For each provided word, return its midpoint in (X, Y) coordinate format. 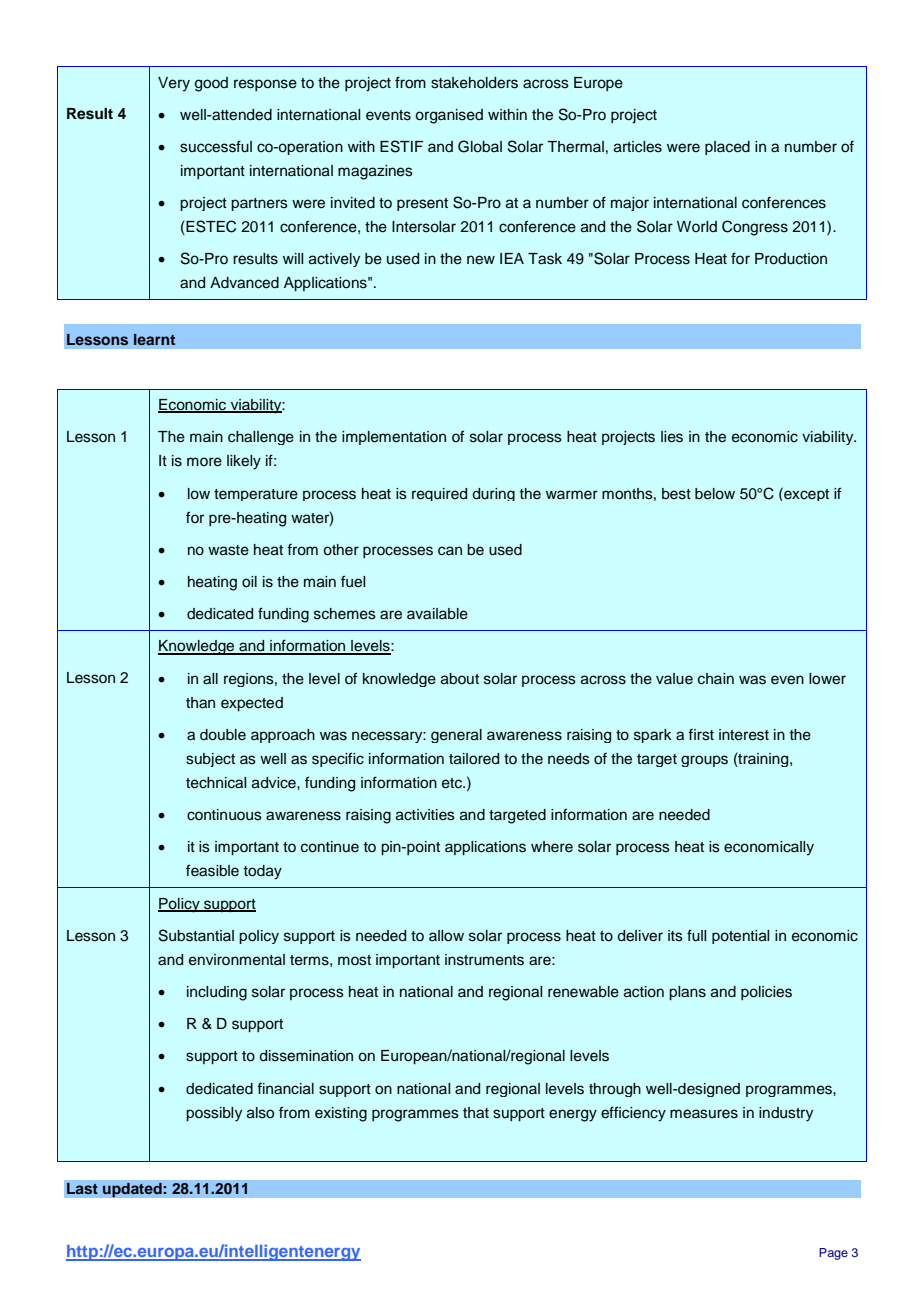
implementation (394, 438)
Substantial (196, 935)
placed (727, 148)
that (476, 1113)
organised (449, 116)
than (200, 703)
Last (82, 1188)
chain (716, 679)
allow (446, 936)
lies (672, 437)
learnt (154, 339)
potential (740, 937)
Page (833, 1254)
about (460, 679)
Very (174, 84)
